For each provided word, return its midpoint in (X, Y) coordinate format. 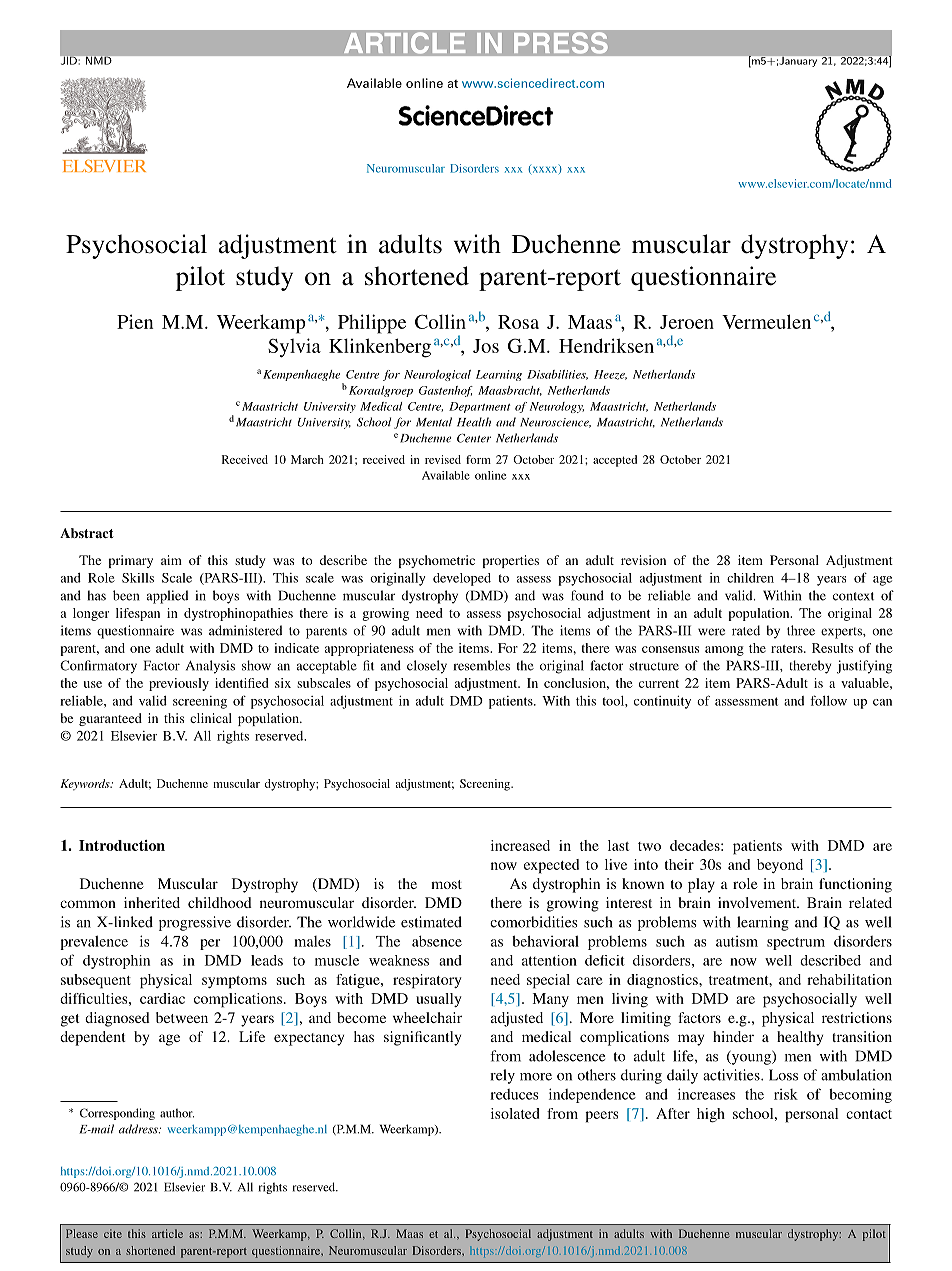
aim (171, 560)
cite (113, 1233)
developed (462, 579)
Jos (486, 346)
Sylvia (294, 348)
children (750, 578)
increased (520, 845)
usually (439, 1000)
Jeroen (687, 322)
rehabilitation (849, 979)
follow (828, 700)
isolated (515, 1113)
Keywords (86, 785)
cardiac (162, 998)
